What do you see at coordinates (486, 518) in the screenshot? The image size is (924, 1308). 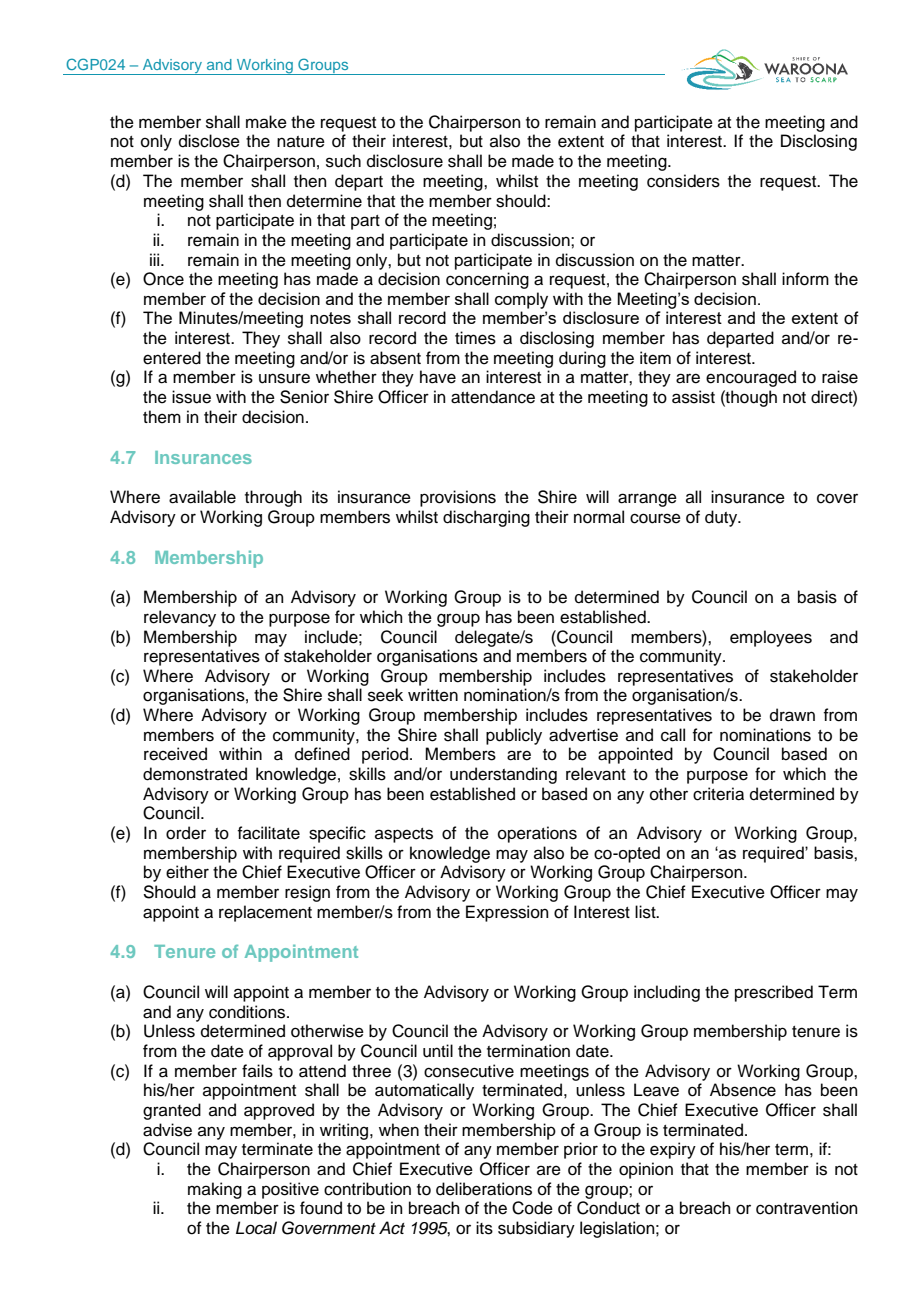 I see `discharging` at bounding box center [486, 518].
